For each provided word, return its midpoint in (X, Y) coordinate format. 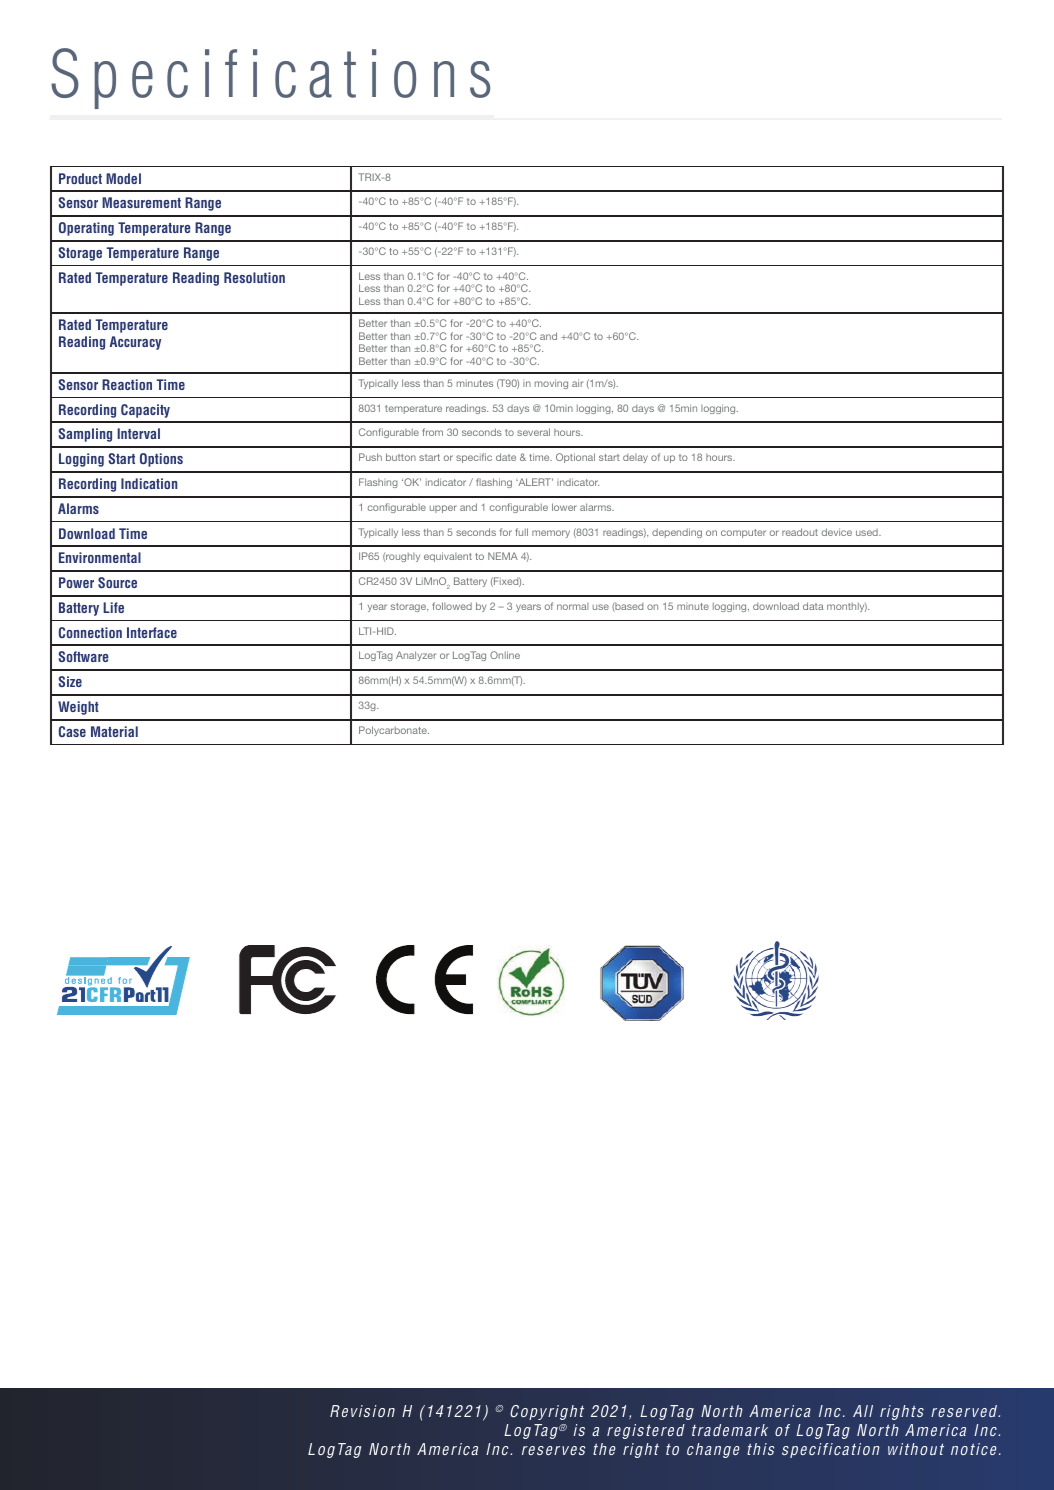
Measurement (141, 202)
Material (114, 731)
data (813, 606)
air (577, 383)
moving (551, 384)
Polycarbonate (394, 731)
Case (72, 731)
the (604, 1449)
